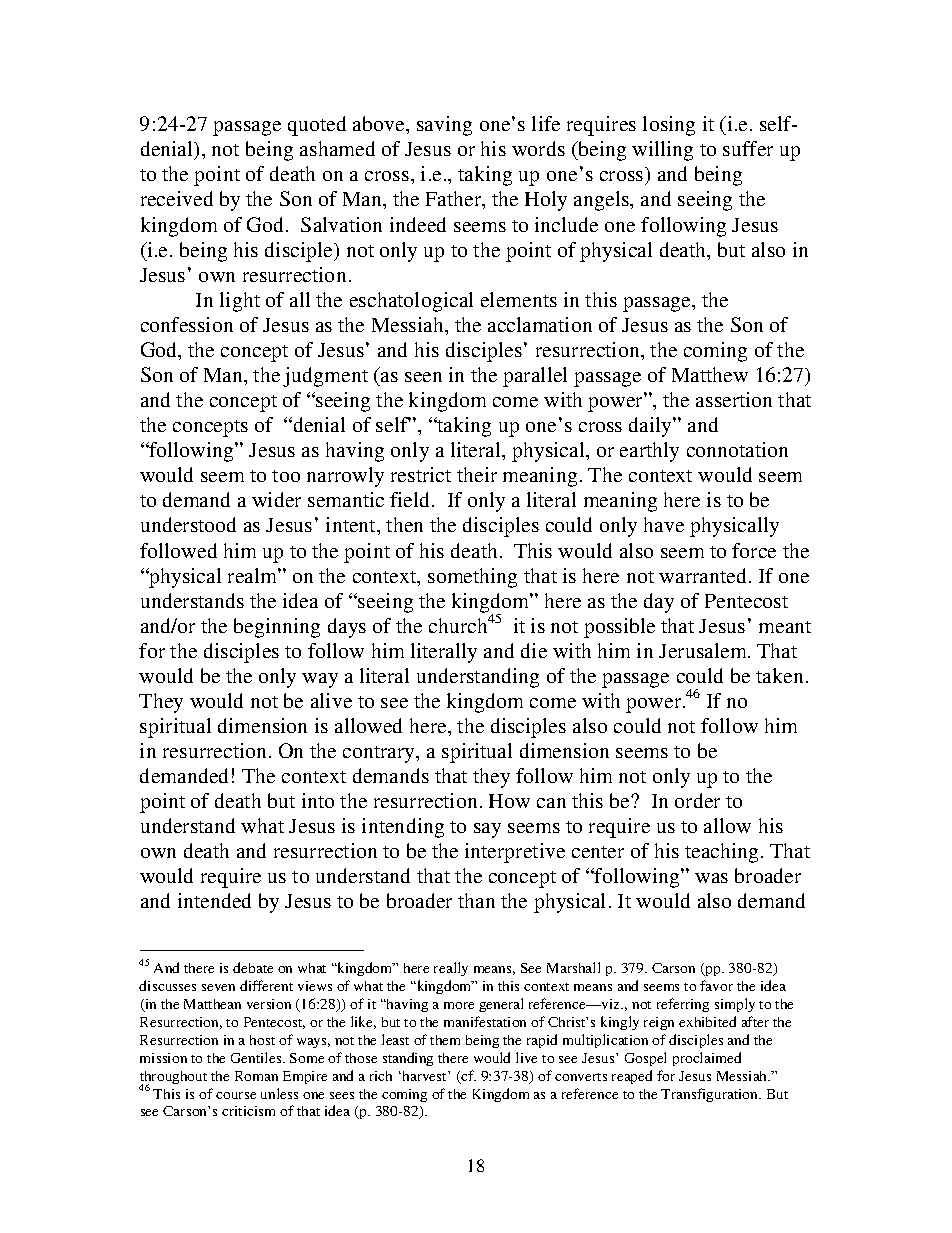 Image resolution: width=952 pixels, height=1233 pixels. I want to click on them, so click(445, 1040).
